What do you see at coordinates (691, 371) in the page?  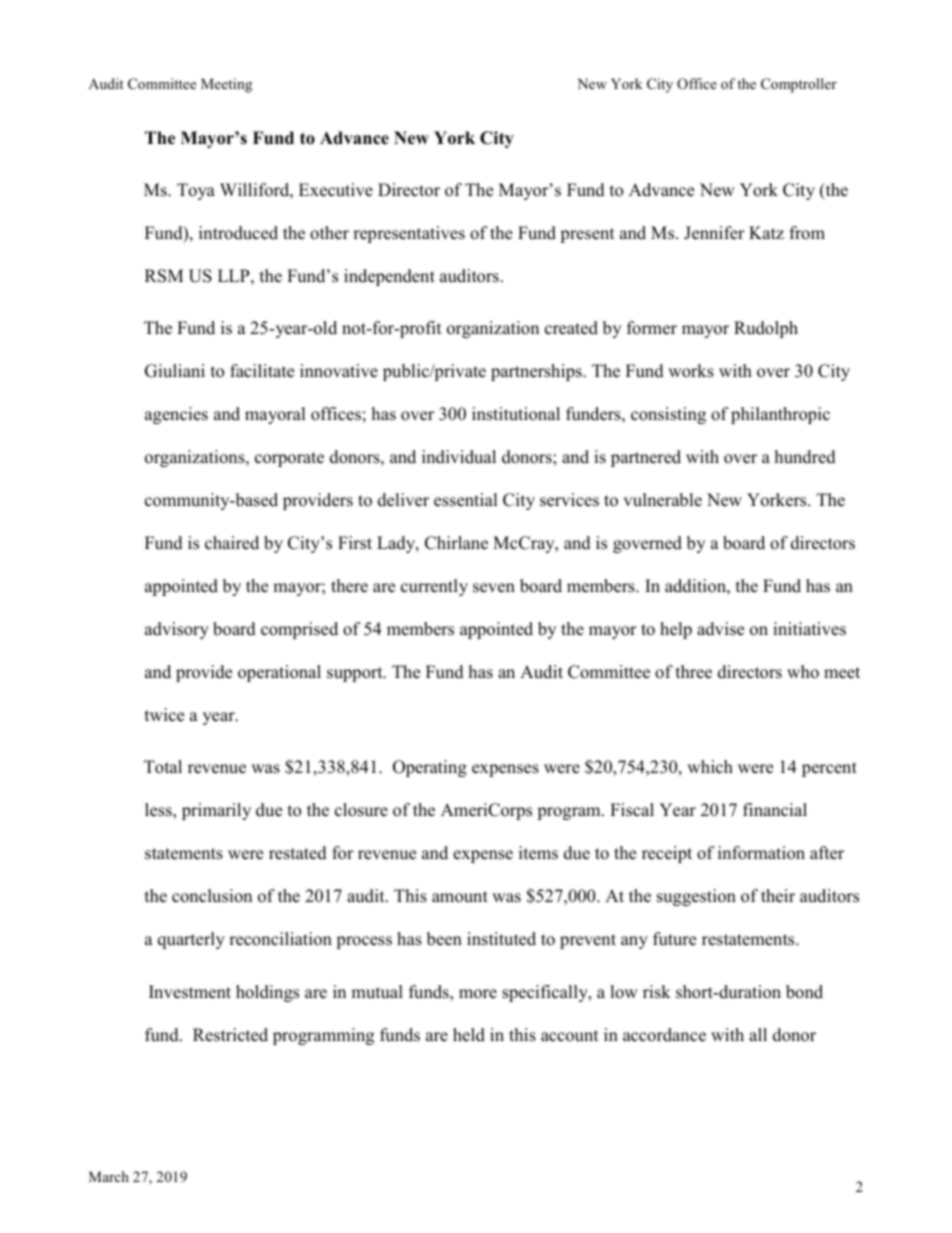 I see `works` at bounding box center [691, 371].
